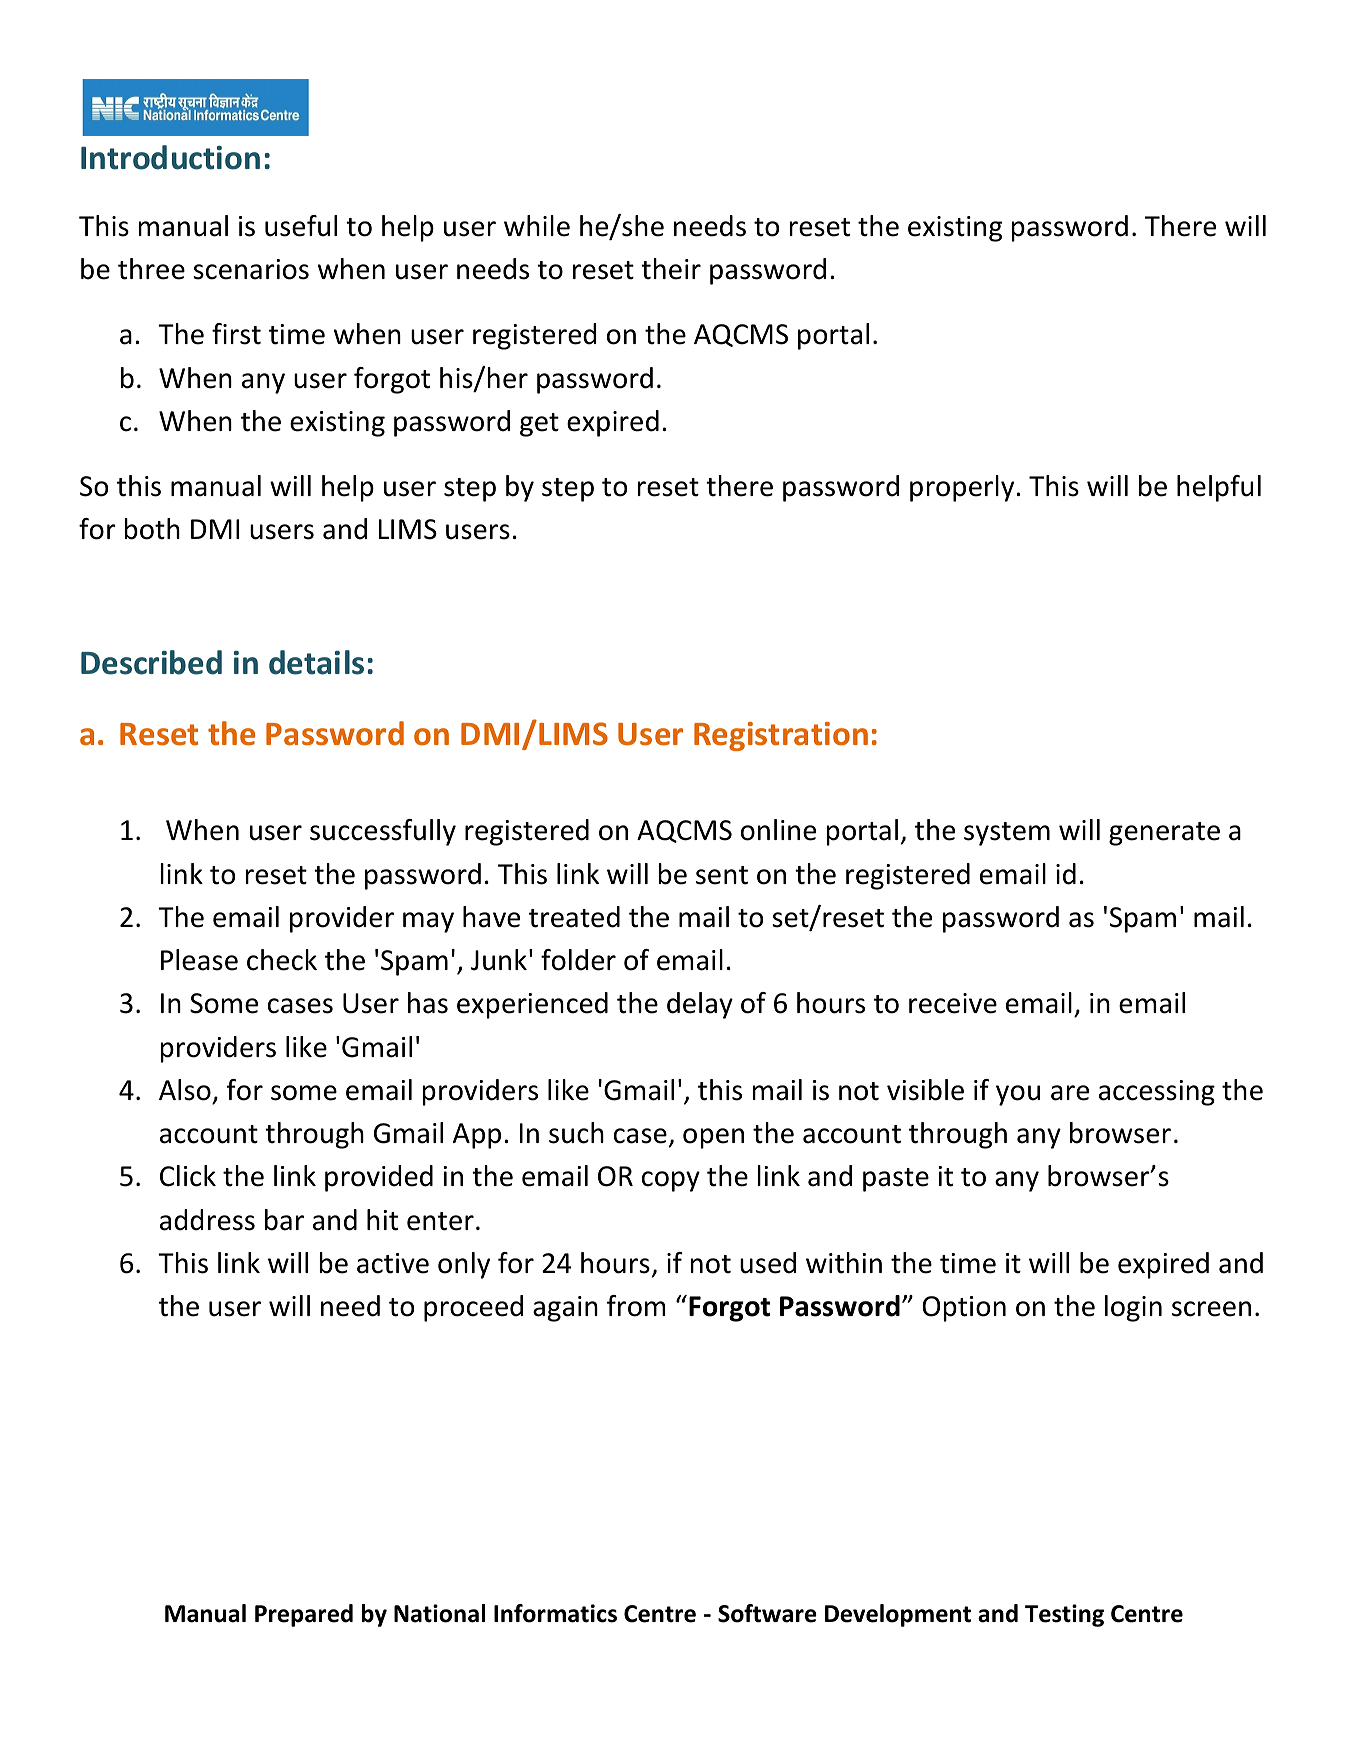 This screenshot has height=1743, width=1347. I want to click on properly, so click(963, 488).
